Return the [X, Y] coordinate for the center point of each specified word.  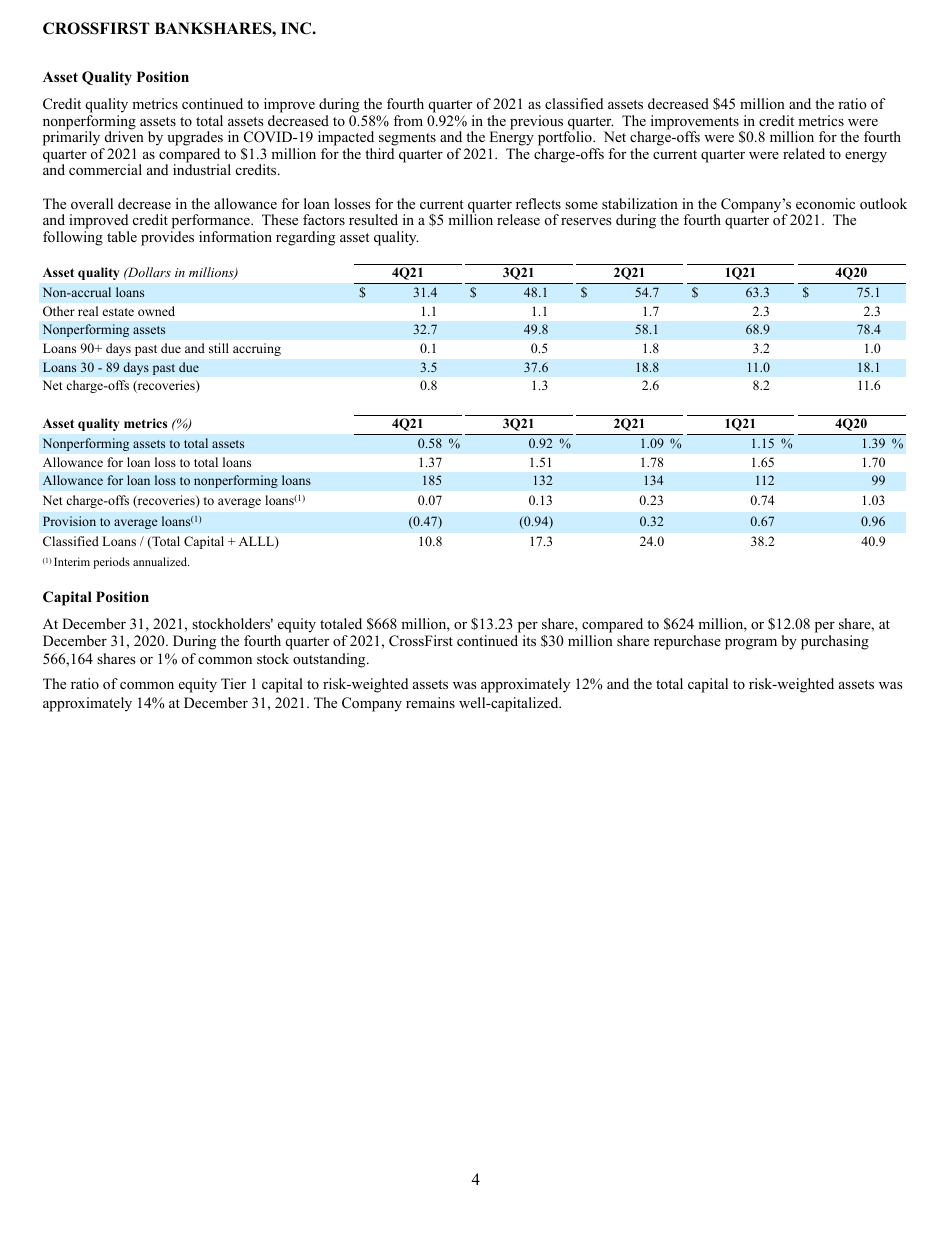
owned [156, 311]
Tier [233, 683]
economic [825, 203]
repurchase [687, 642]
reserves [586, 221]
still [219, 348]
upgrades [195, 138]
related [804, 153]
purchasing [835, 642]
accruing [257, 349]
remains [430, 702]
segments [407, 139]
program [751, 644]
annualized [161, 561]
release [518, 219]
